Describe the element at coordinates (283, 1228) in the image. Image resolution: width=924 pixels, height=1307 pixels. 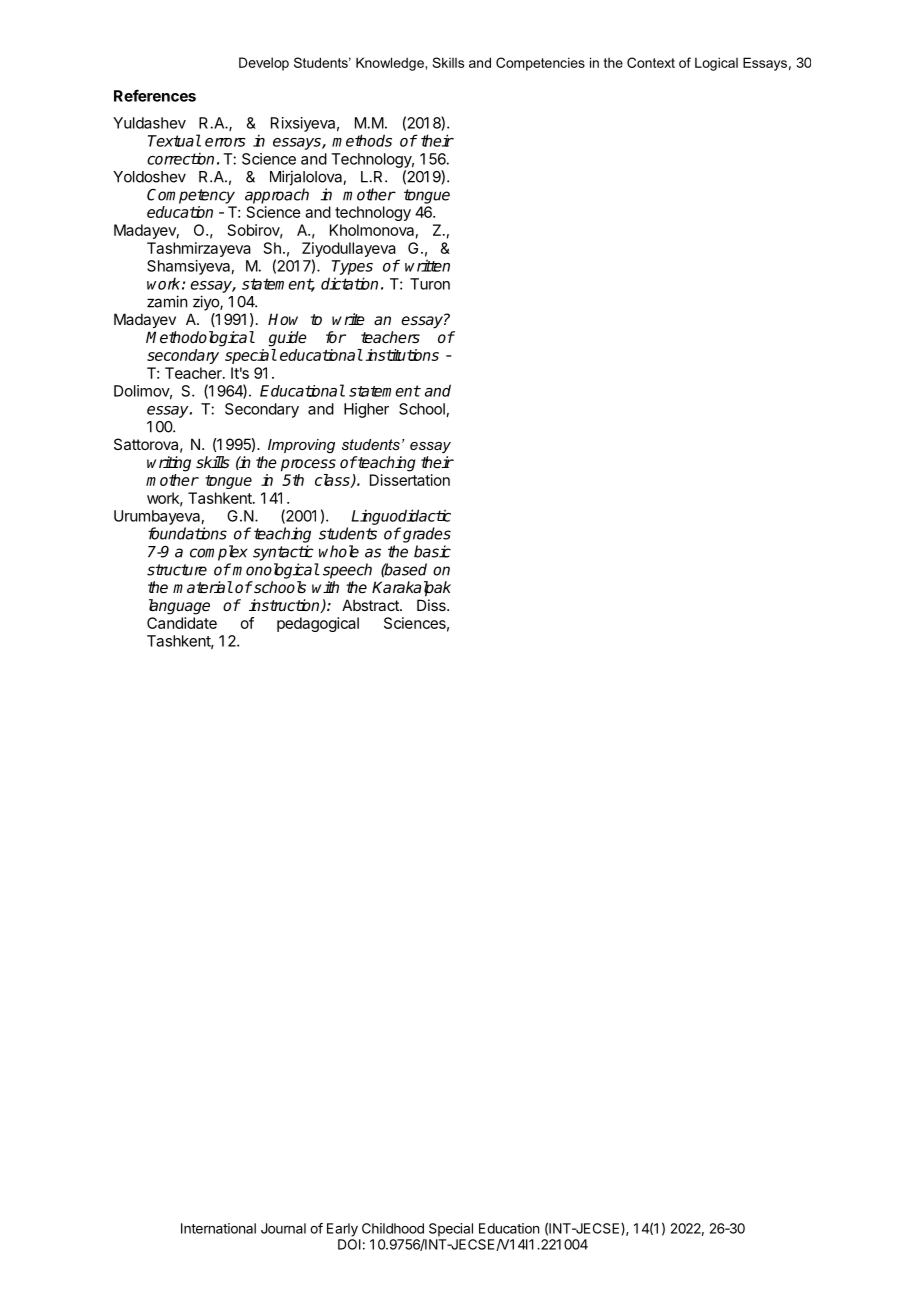
I see `Journal` at that location.
